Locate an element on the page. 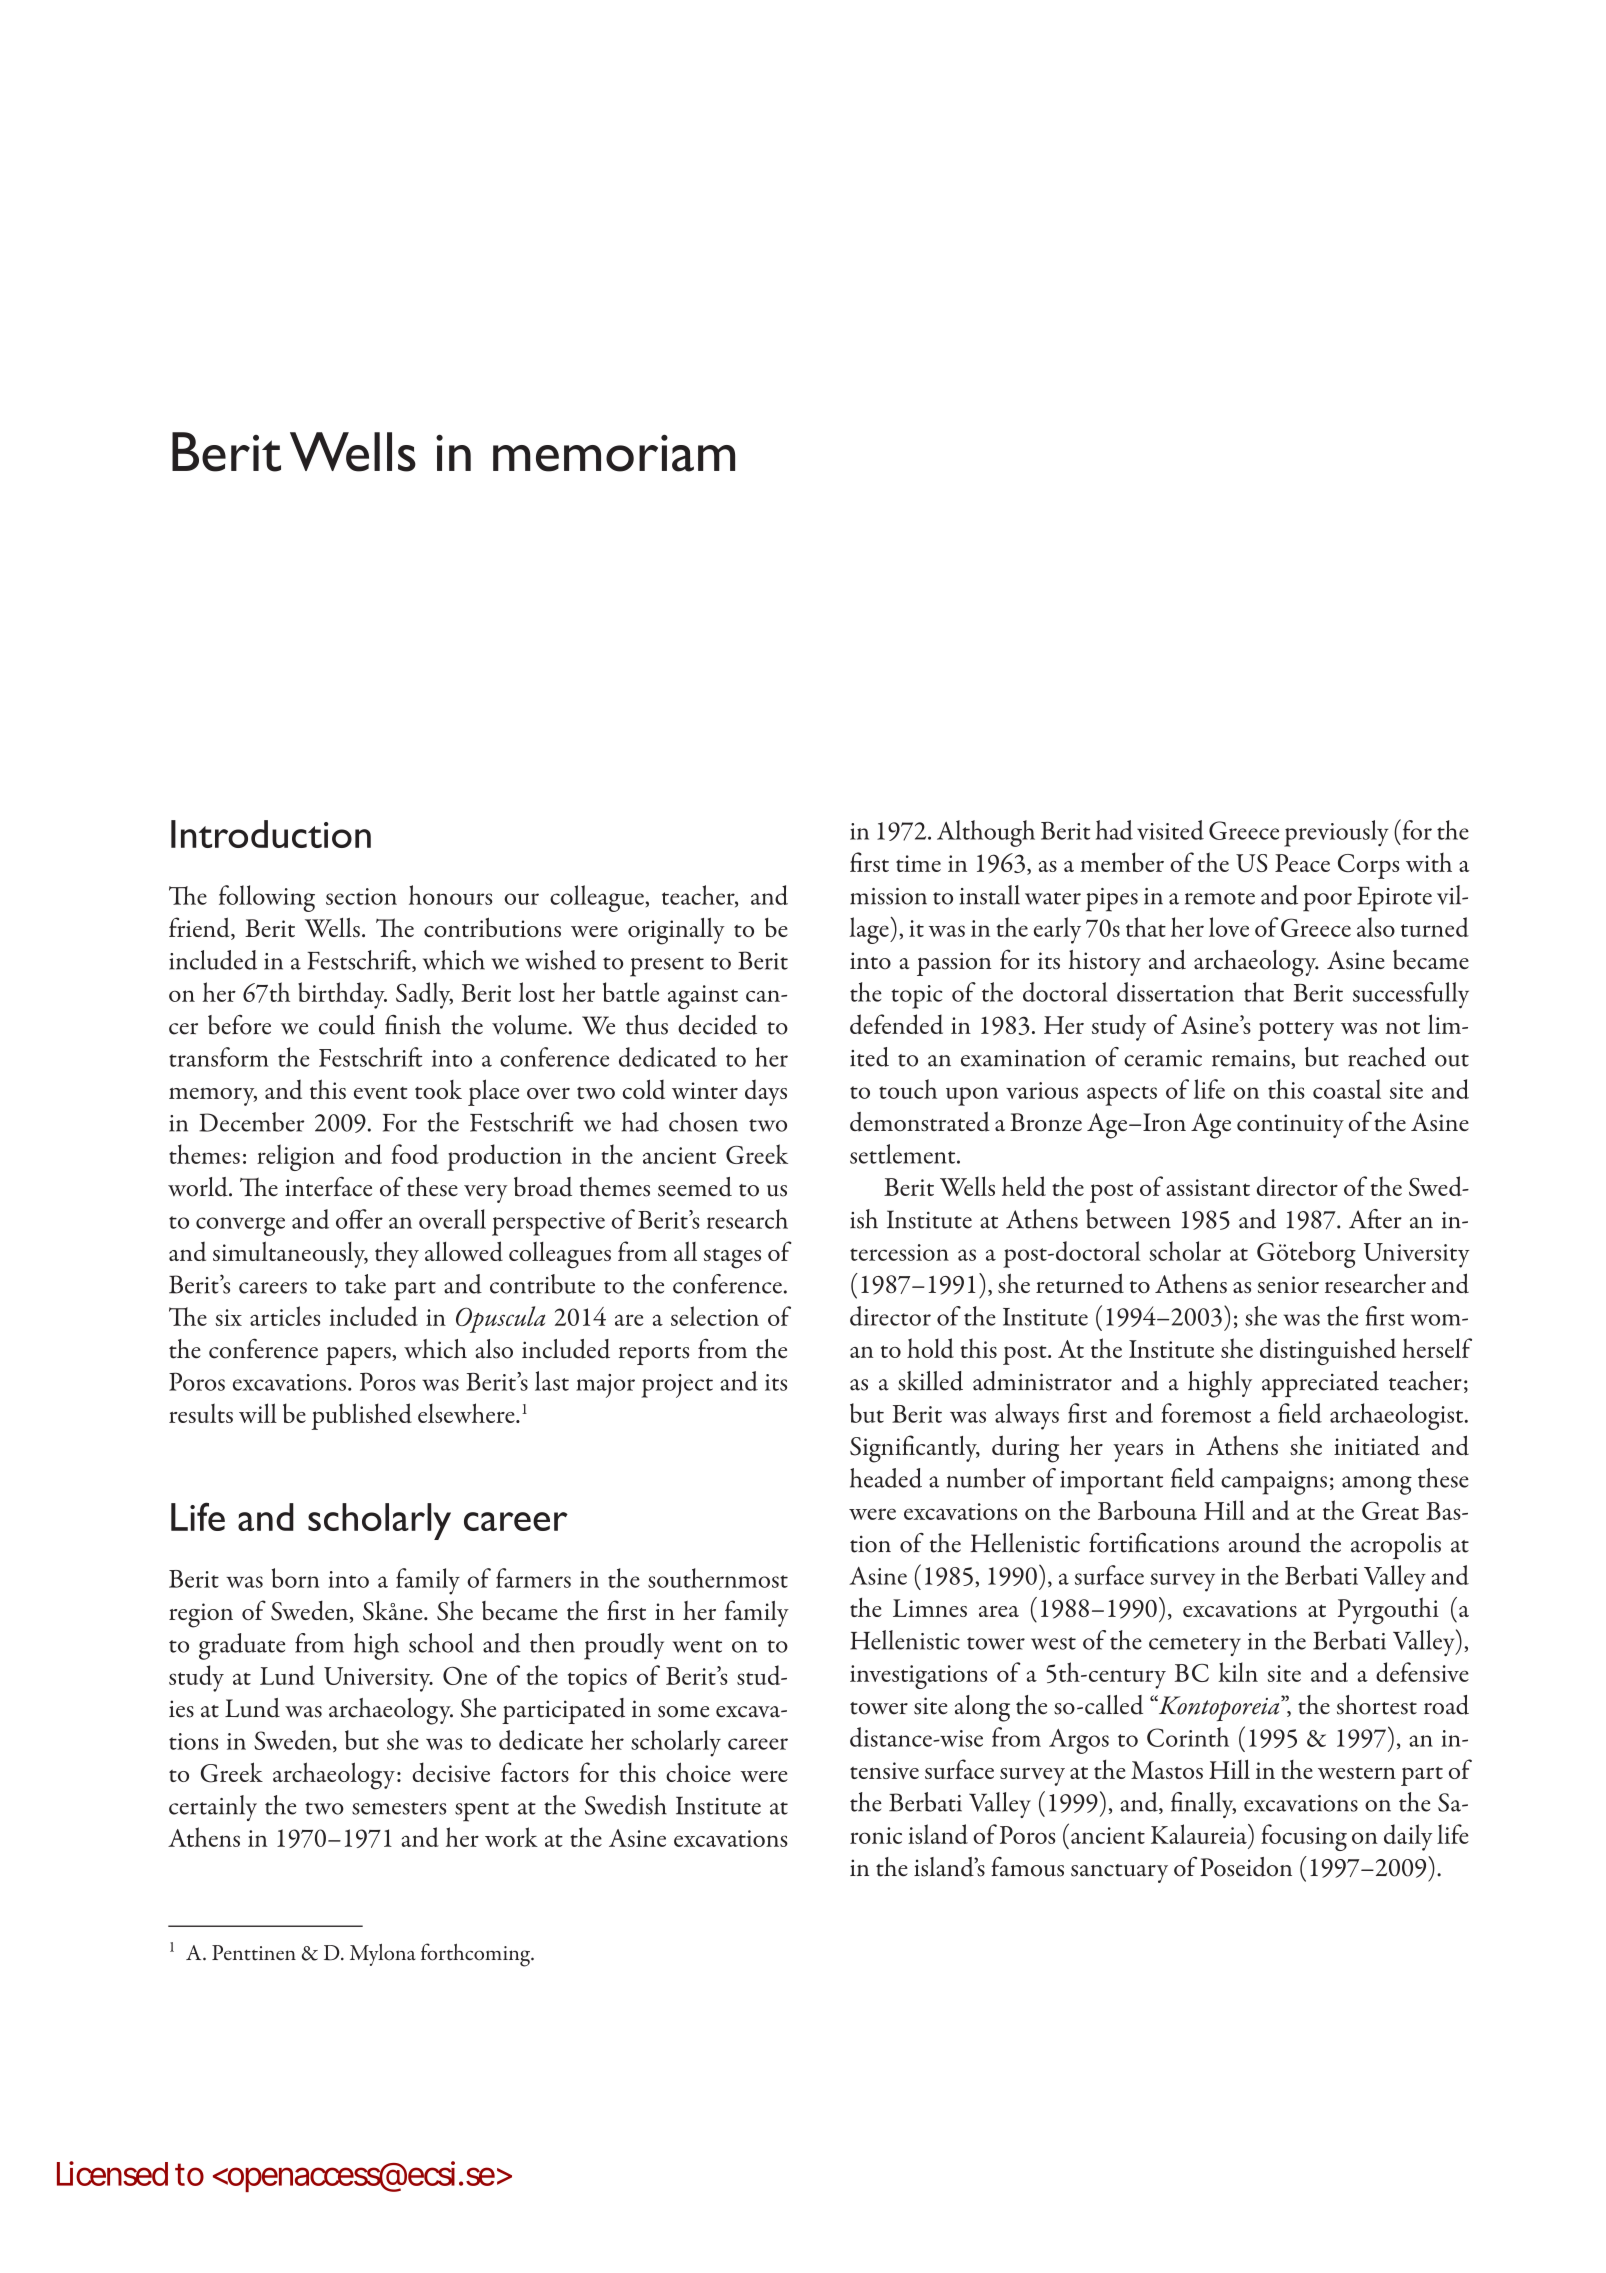  graduate is located at coordinates (242, 1646).
